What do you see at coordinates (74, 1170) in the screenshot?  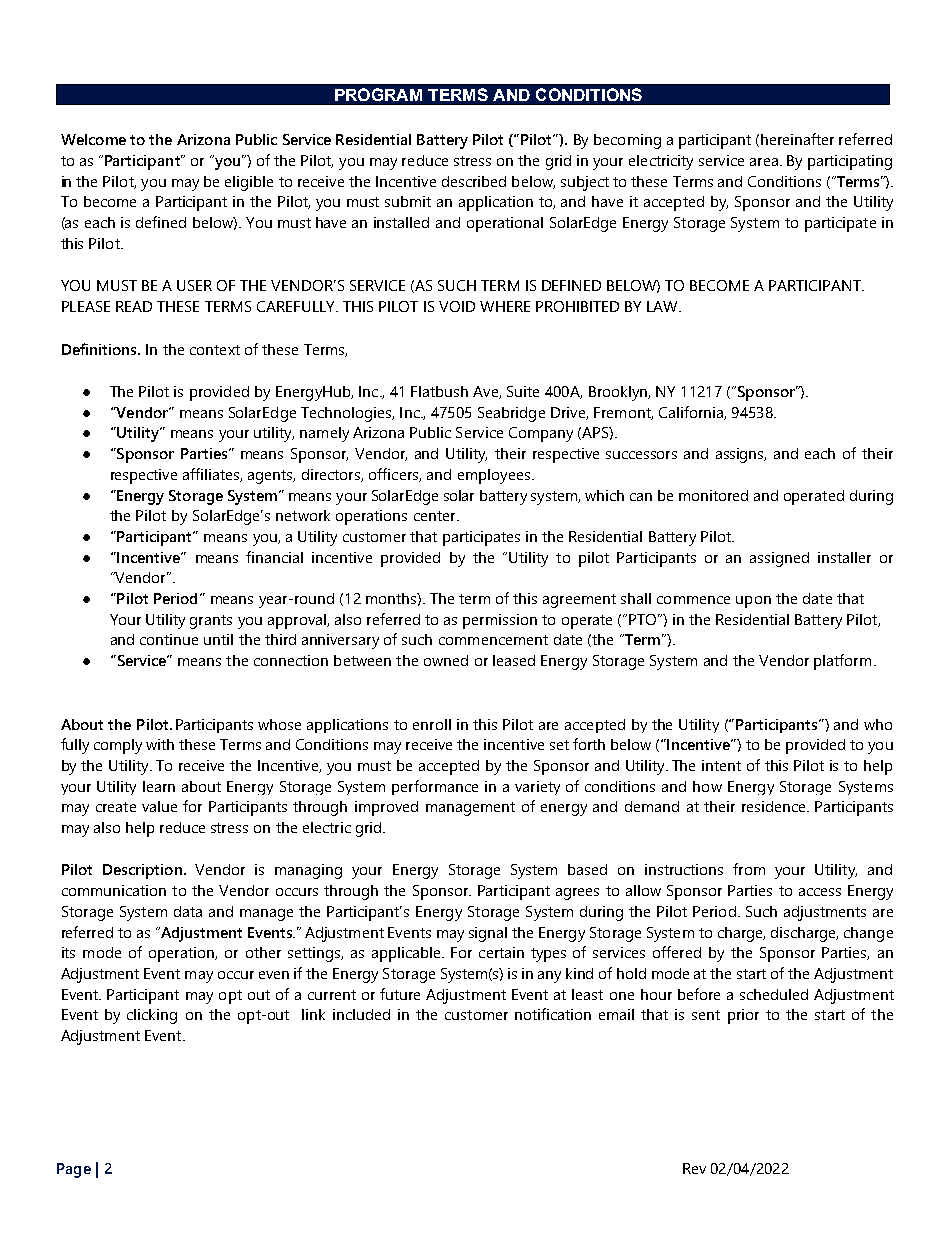 I see `Page` at bounding box center [74, 1170].
